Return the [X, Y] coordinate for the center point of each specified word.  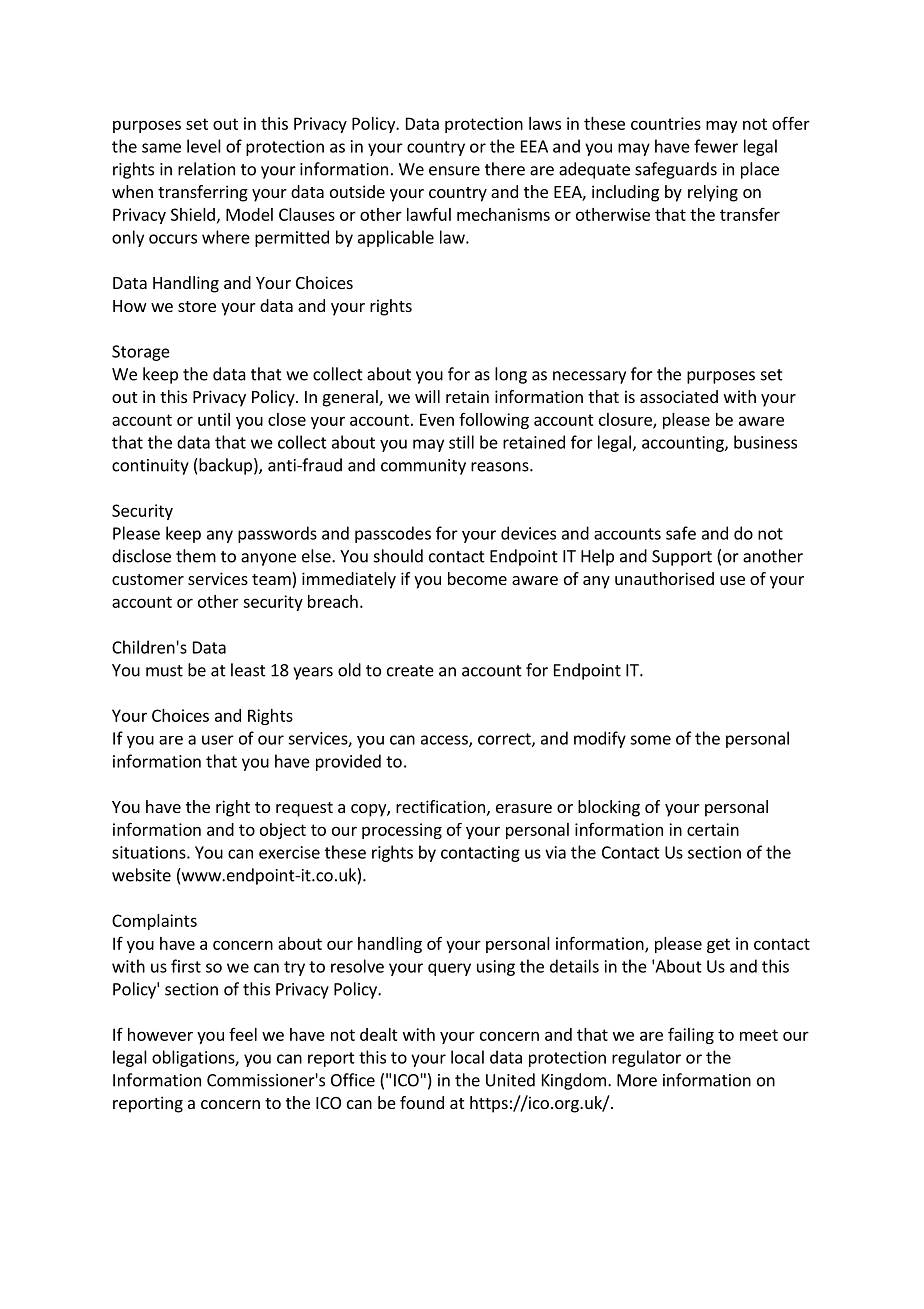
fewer [716, 146]
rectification [440, 806]
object [283, 831]
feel [243, 1034]
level [204, 146]
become [477, 578]
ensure [454, 171]
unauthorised [664, 578]
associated [679, 396]
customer [148, 579]
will [427, 396]
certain [713, 829]
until [214, 419]
